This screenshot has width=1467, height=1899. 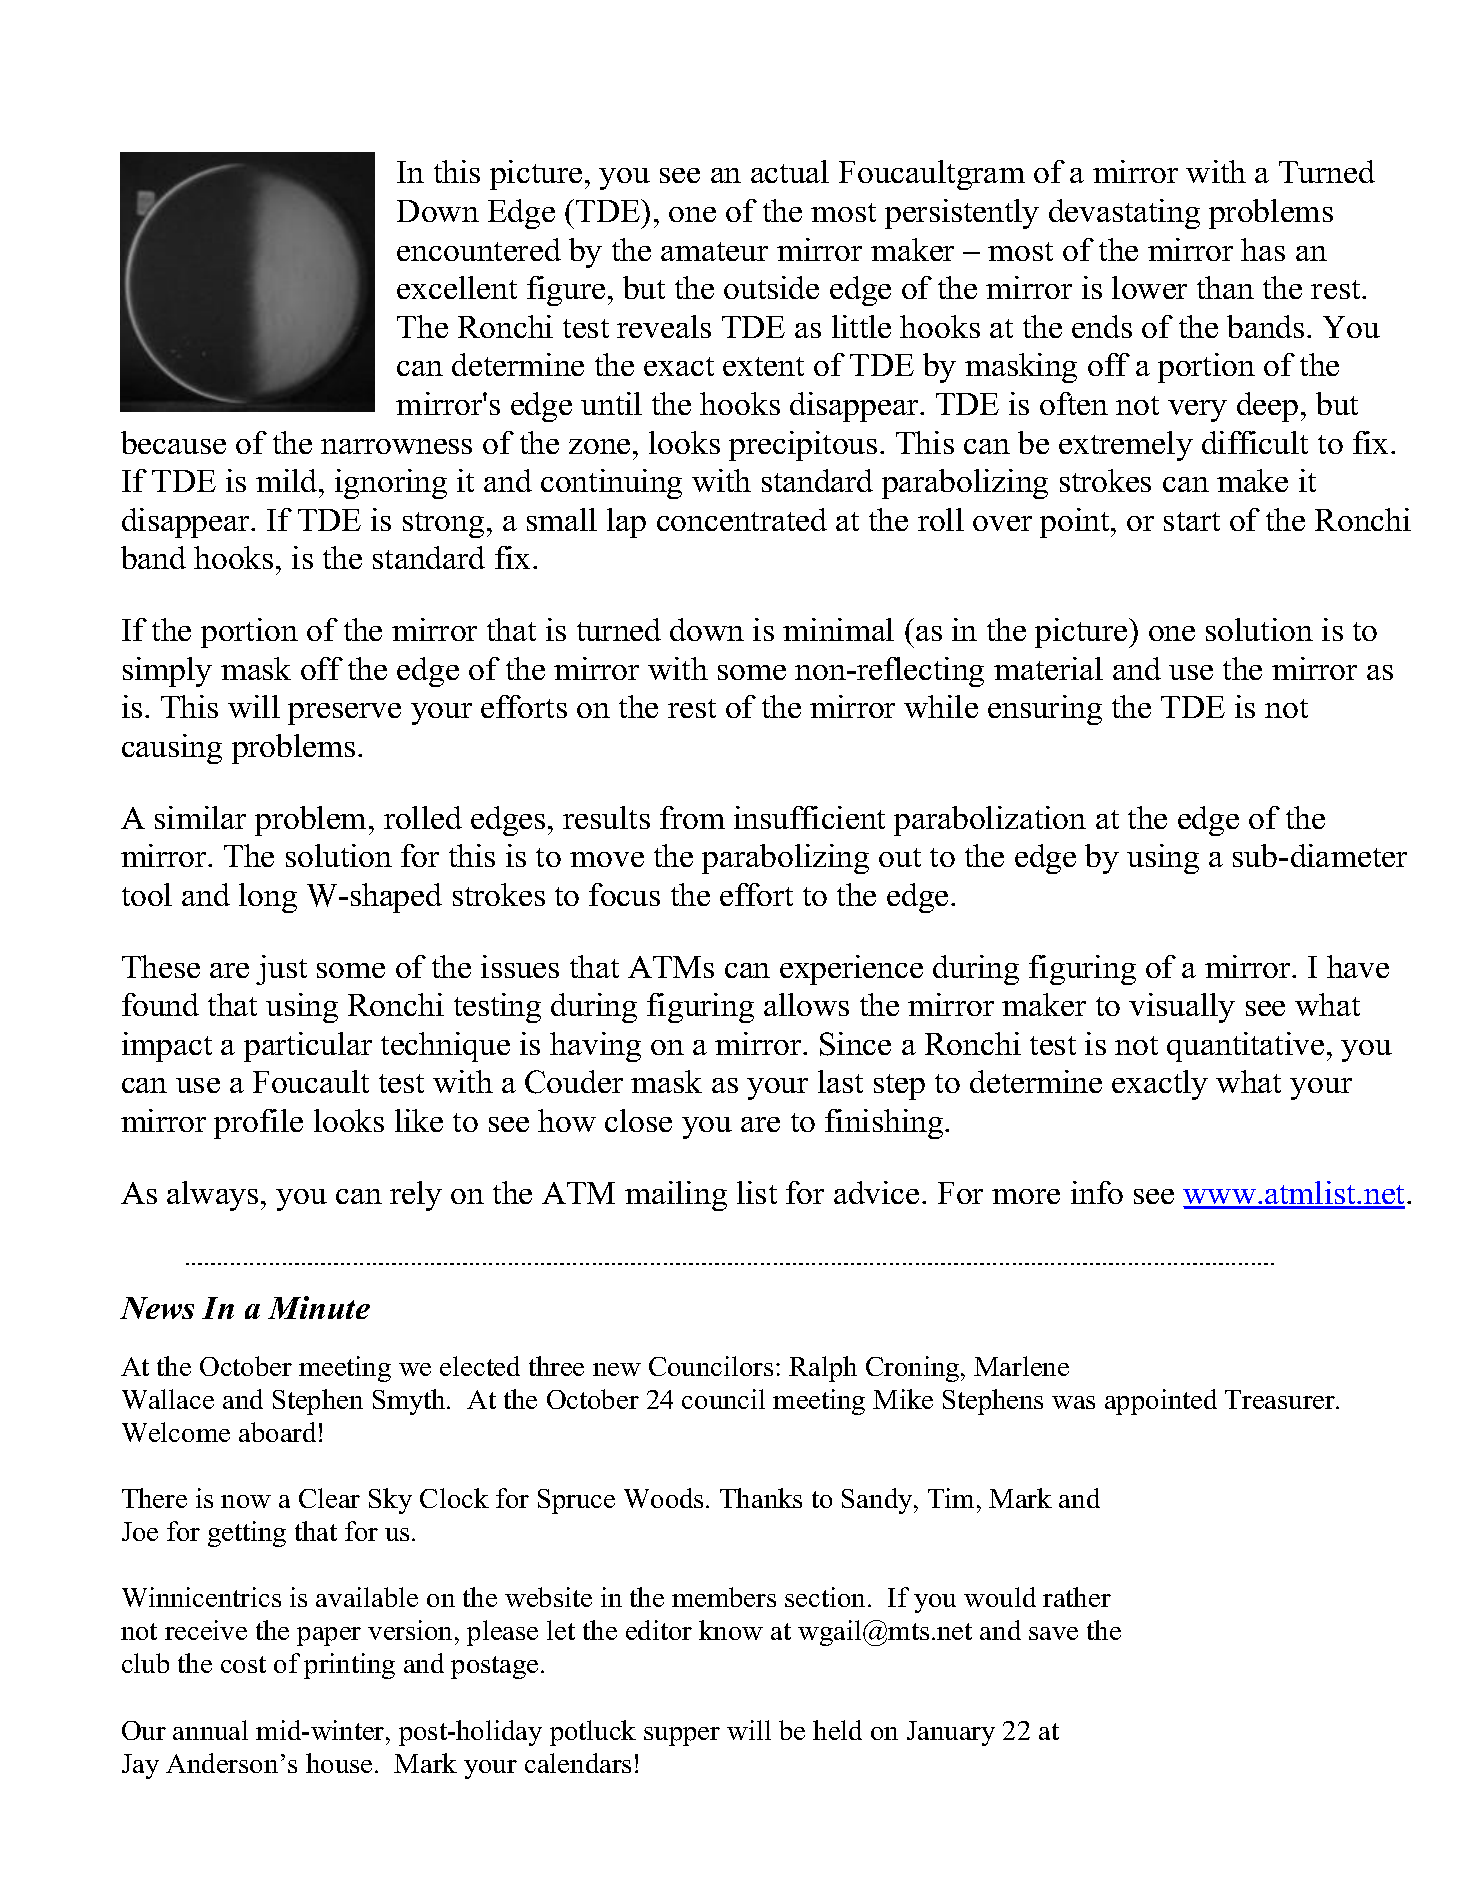 What do you see at coordinates (319, 1307) in the screenshot?
I see `Minute` at bounding box center [319, 1307].
